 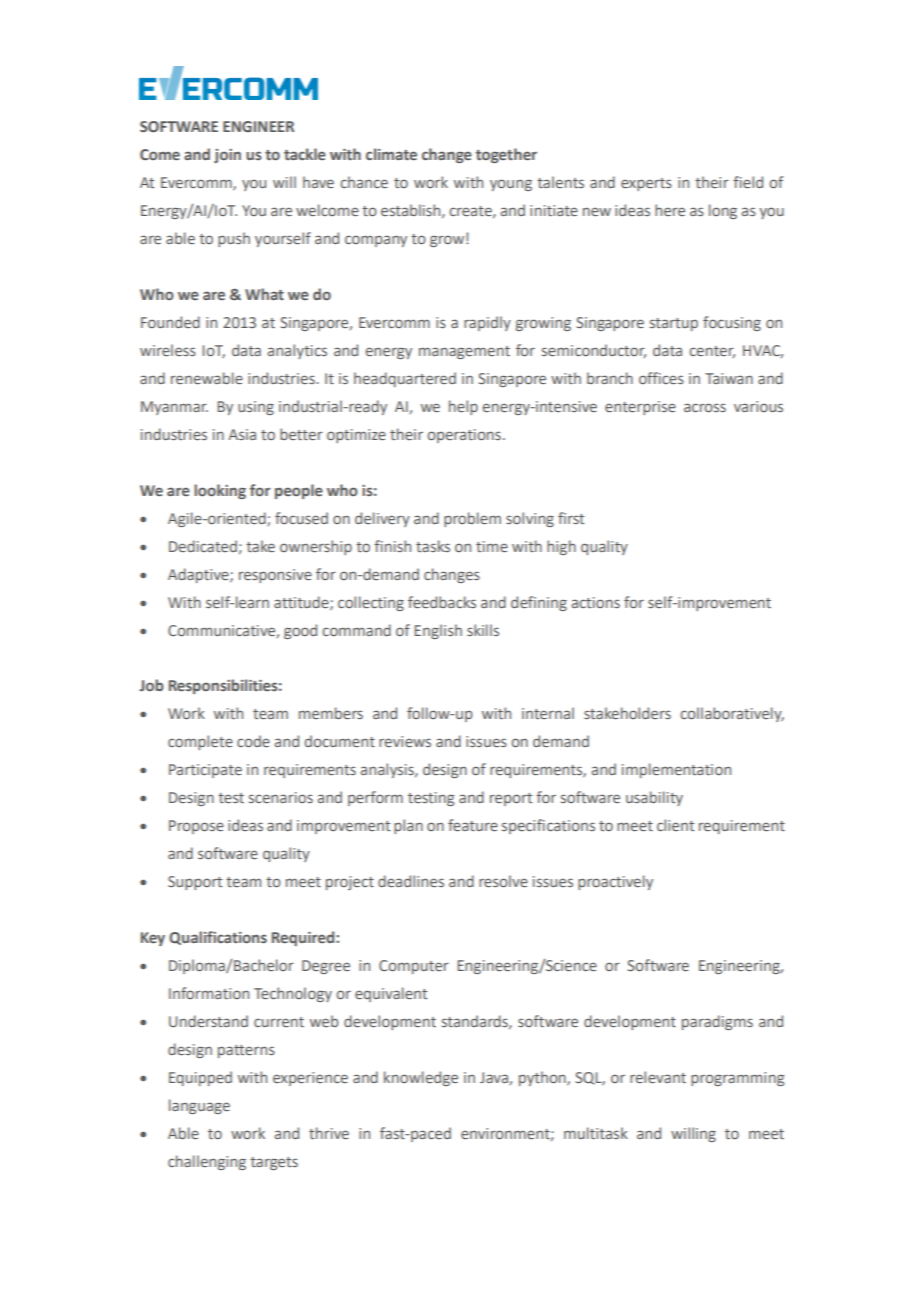 I want to click on management, so click(x=464, y=352).
